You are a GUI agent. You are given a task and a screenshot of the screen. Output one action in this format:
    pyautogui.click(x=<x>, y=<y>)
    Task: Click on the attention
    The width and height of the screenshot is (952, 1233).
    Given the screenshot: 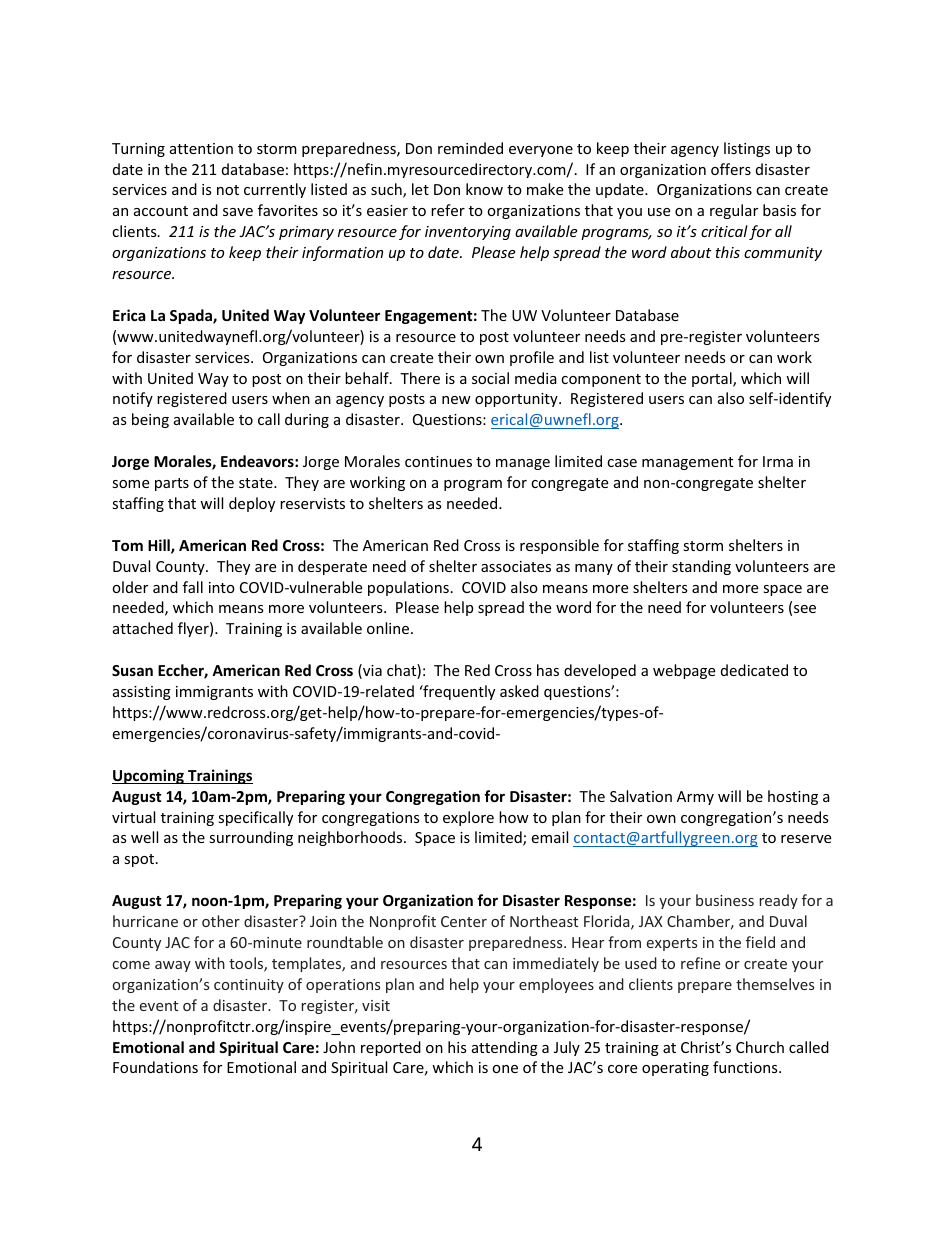 What is the action you would take?
    pyautogui.click(x=201, y=148)
